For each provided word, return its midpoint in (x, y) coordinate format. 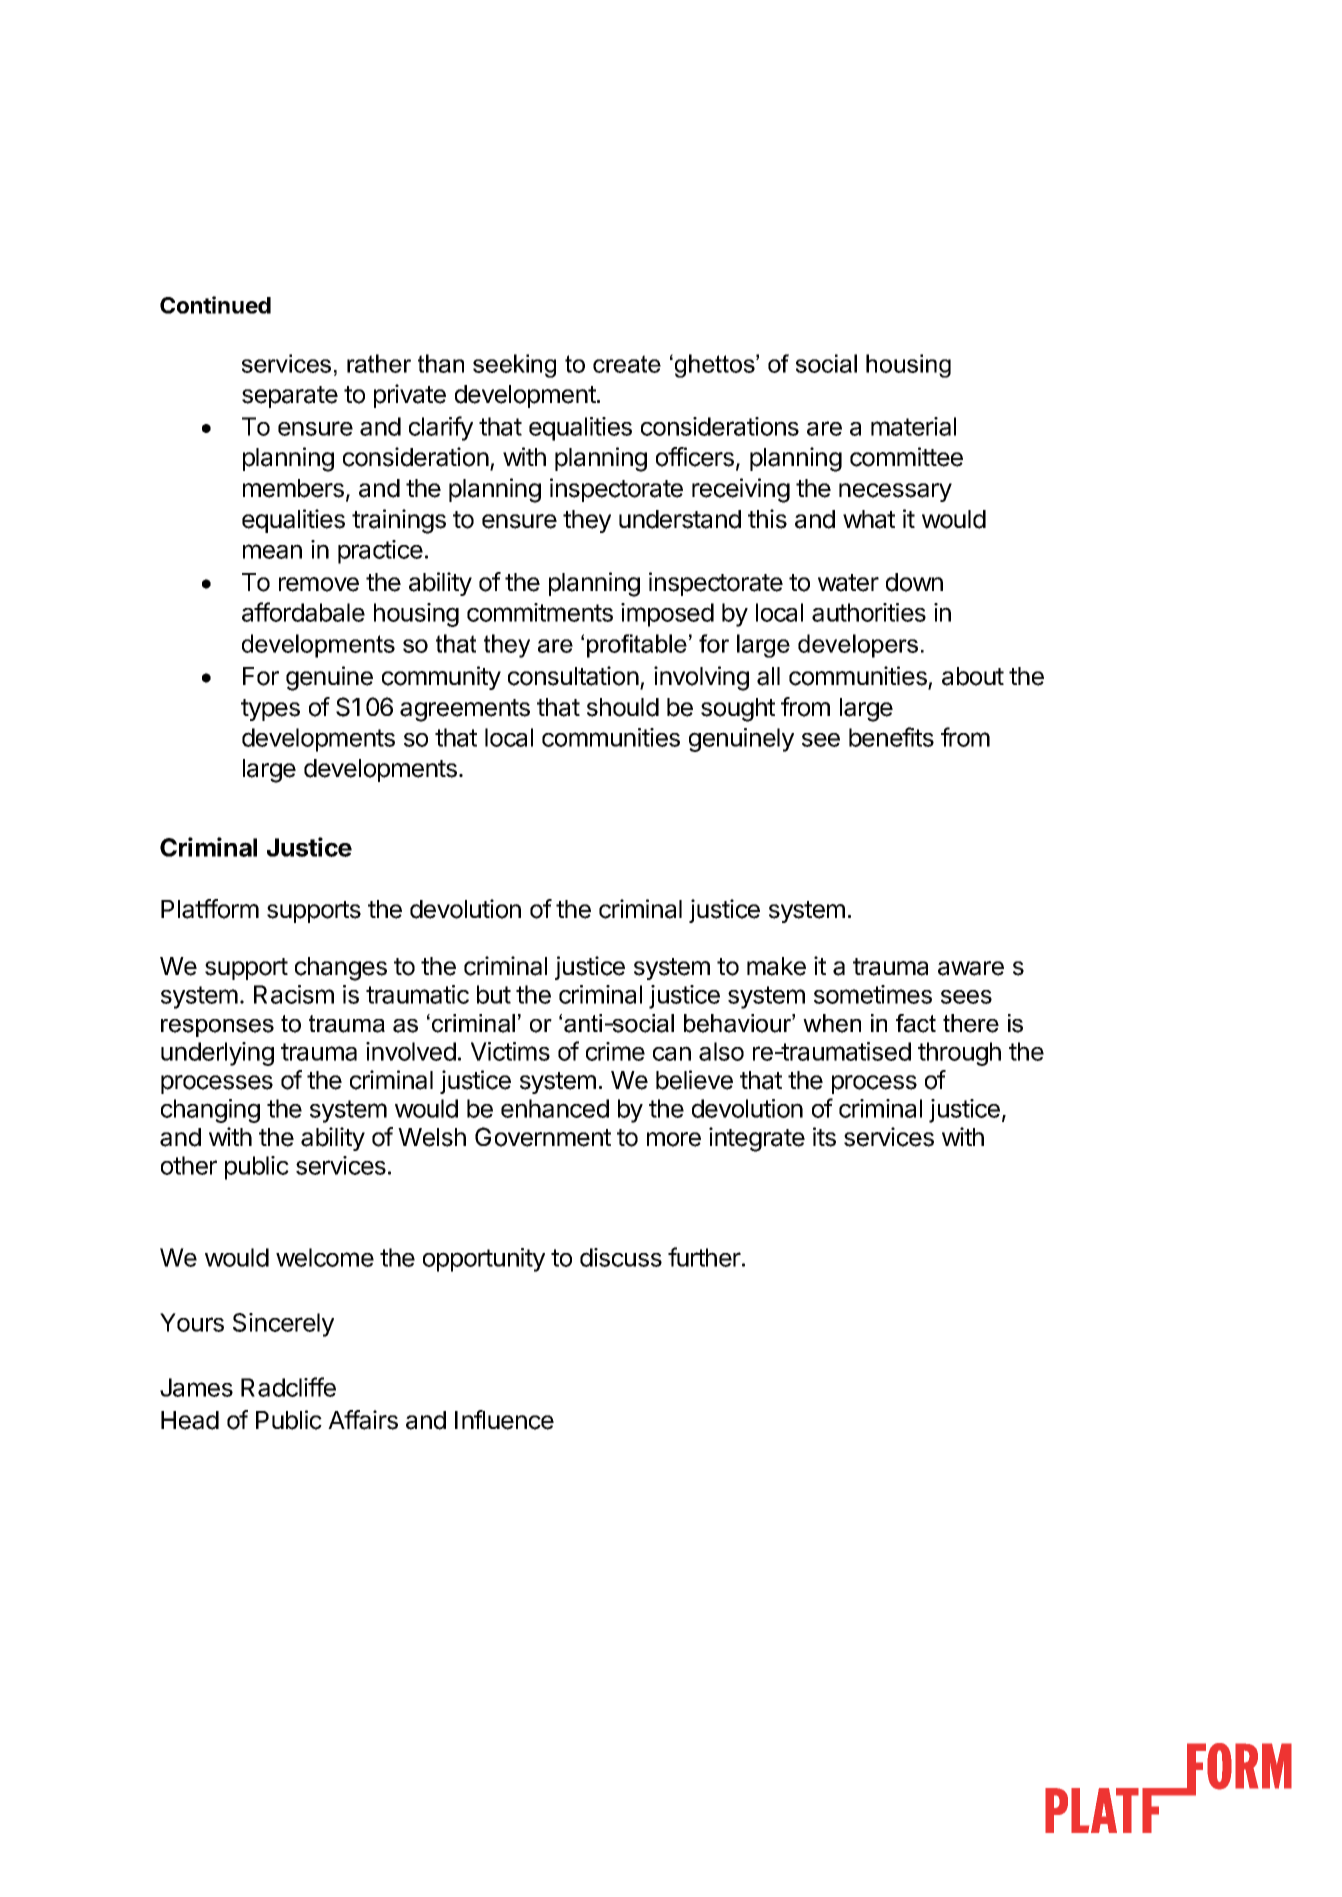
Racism (294, 994)
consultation (573, 676)
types (270, 710)
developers (858, 646)
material (913, 426)
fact (916, 1023)
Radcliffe (288, 1387)
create (627, 364)
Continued (215, 305)
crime (615, 1051)
